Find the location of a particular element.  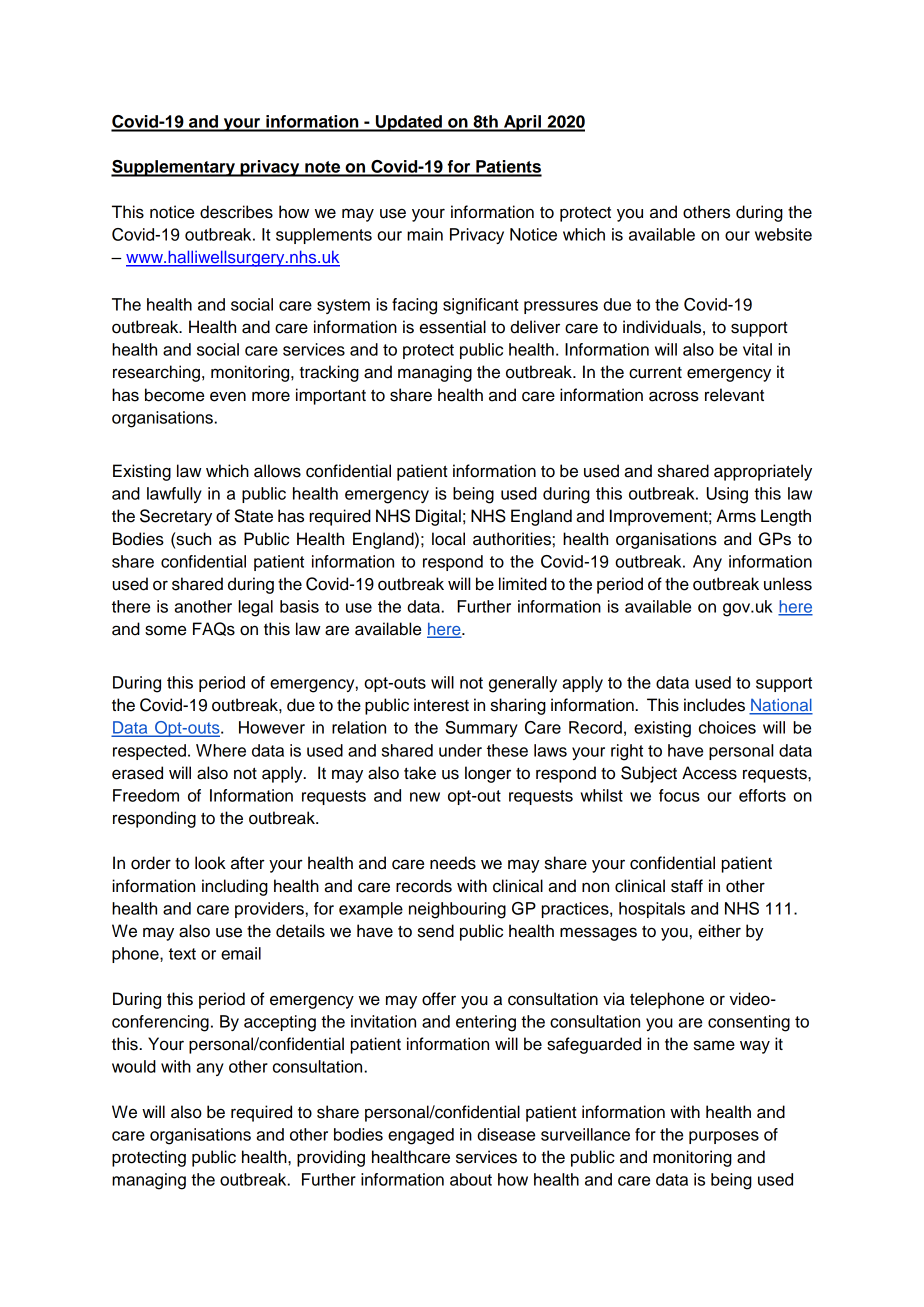

interest is located at coordinates (441, 705).
